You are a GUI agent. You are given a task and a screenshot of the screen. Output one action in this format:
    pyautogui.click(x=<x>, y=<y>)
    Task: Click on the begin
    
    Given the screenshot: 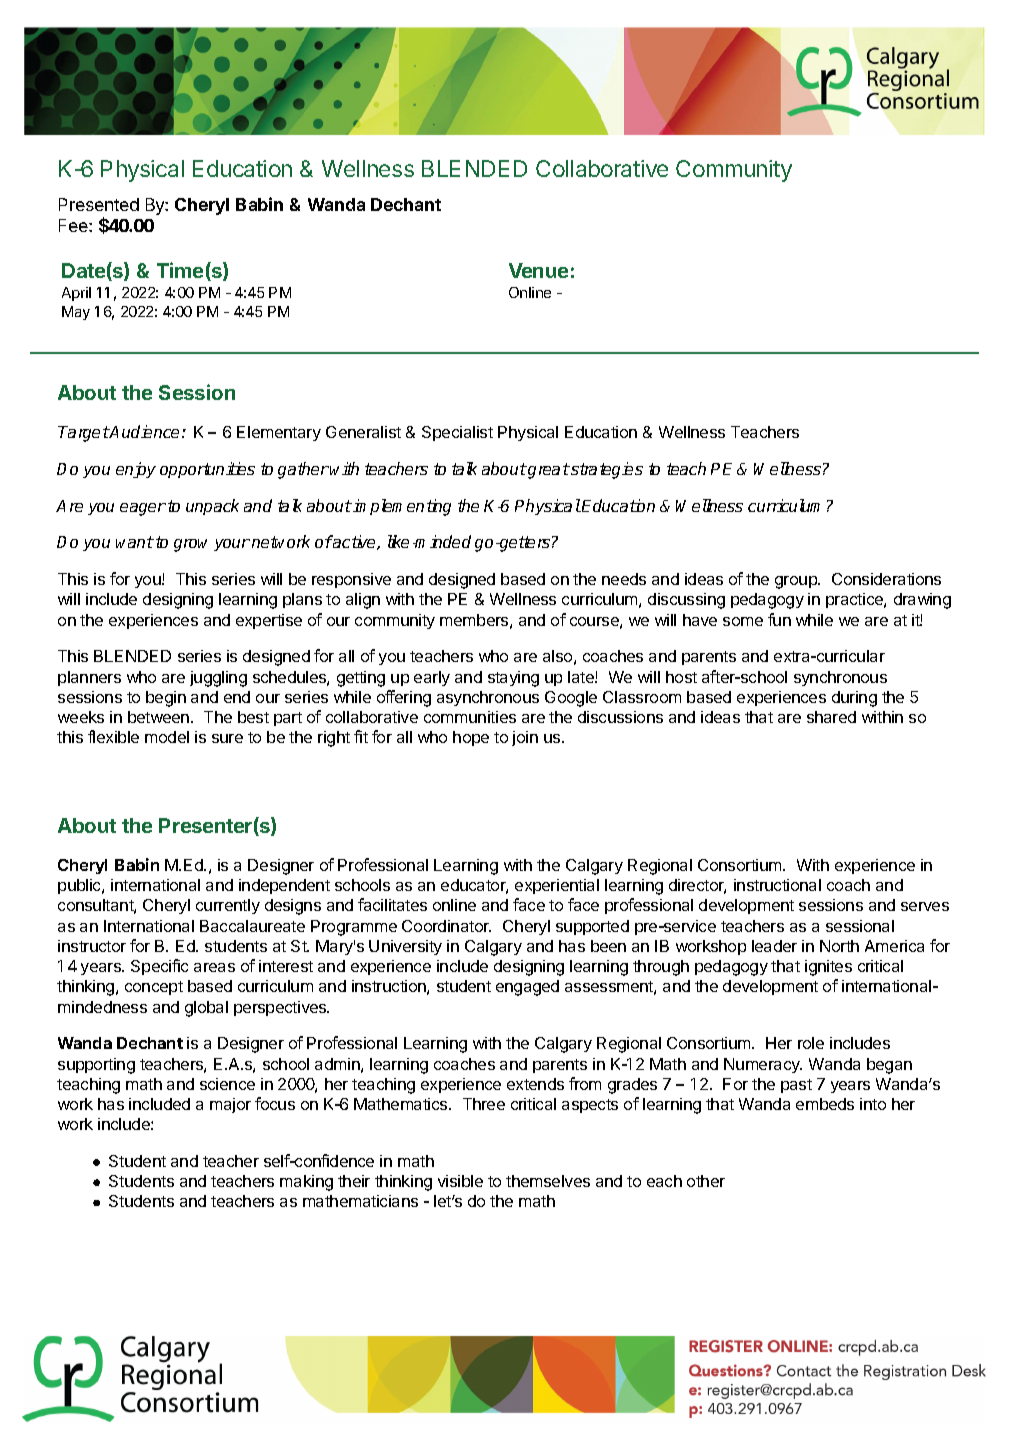 What is the action you would take?
    pyautogui.click(x=166, y=699)
